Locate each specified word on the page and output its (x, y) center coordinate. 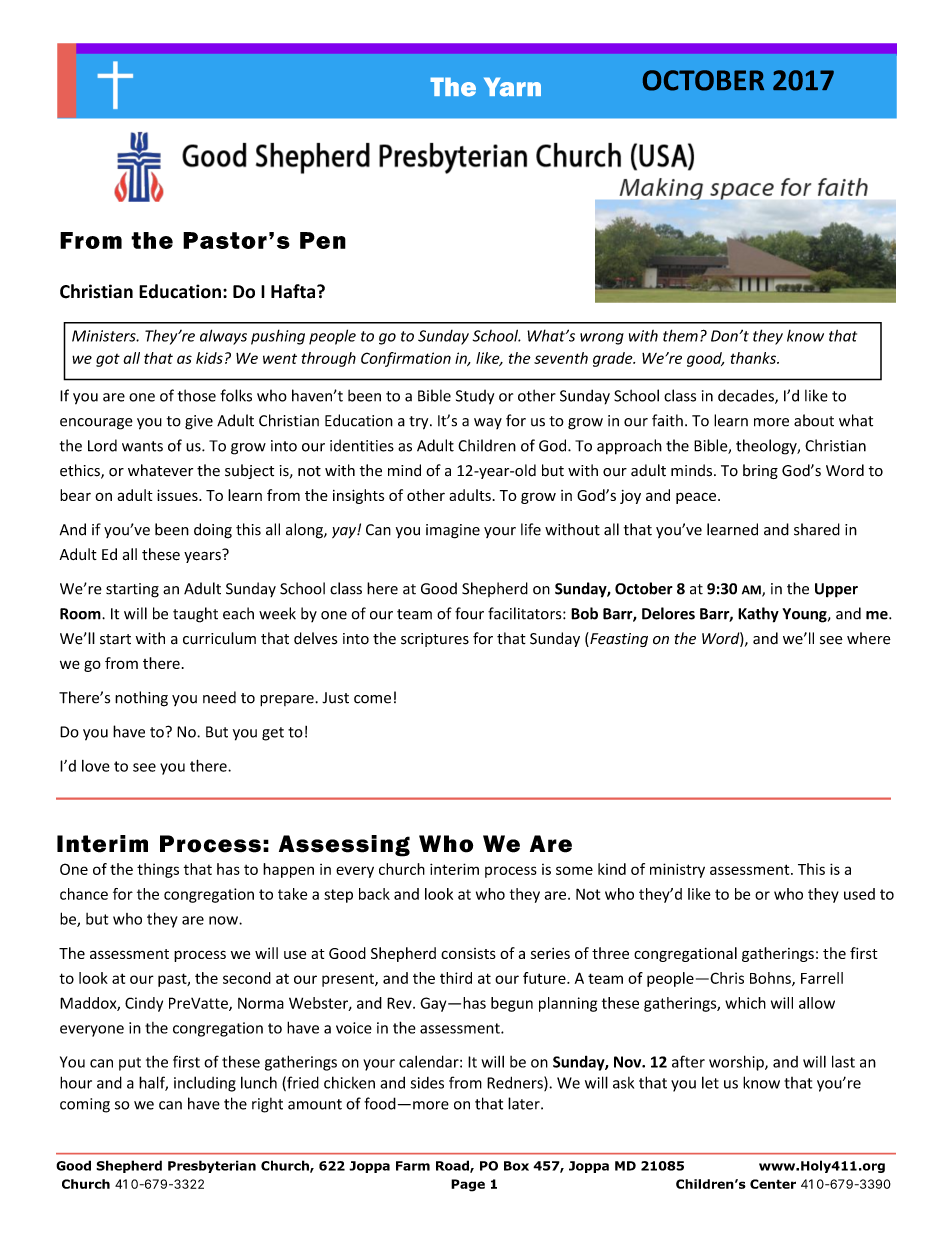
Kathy (758, 615)
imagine (453, 531)
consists (468, 953)
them (680, 335)
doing (213, 531)
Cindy (144, 1004)
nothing (141, 699)
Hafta (294, 291)
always (223, 337)
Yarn (512, 87)
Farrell (822, 978)
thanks (754, 358)
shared (817, 529)
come (372, 699)
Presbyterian (212, 1166)
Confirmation (406, 359)
